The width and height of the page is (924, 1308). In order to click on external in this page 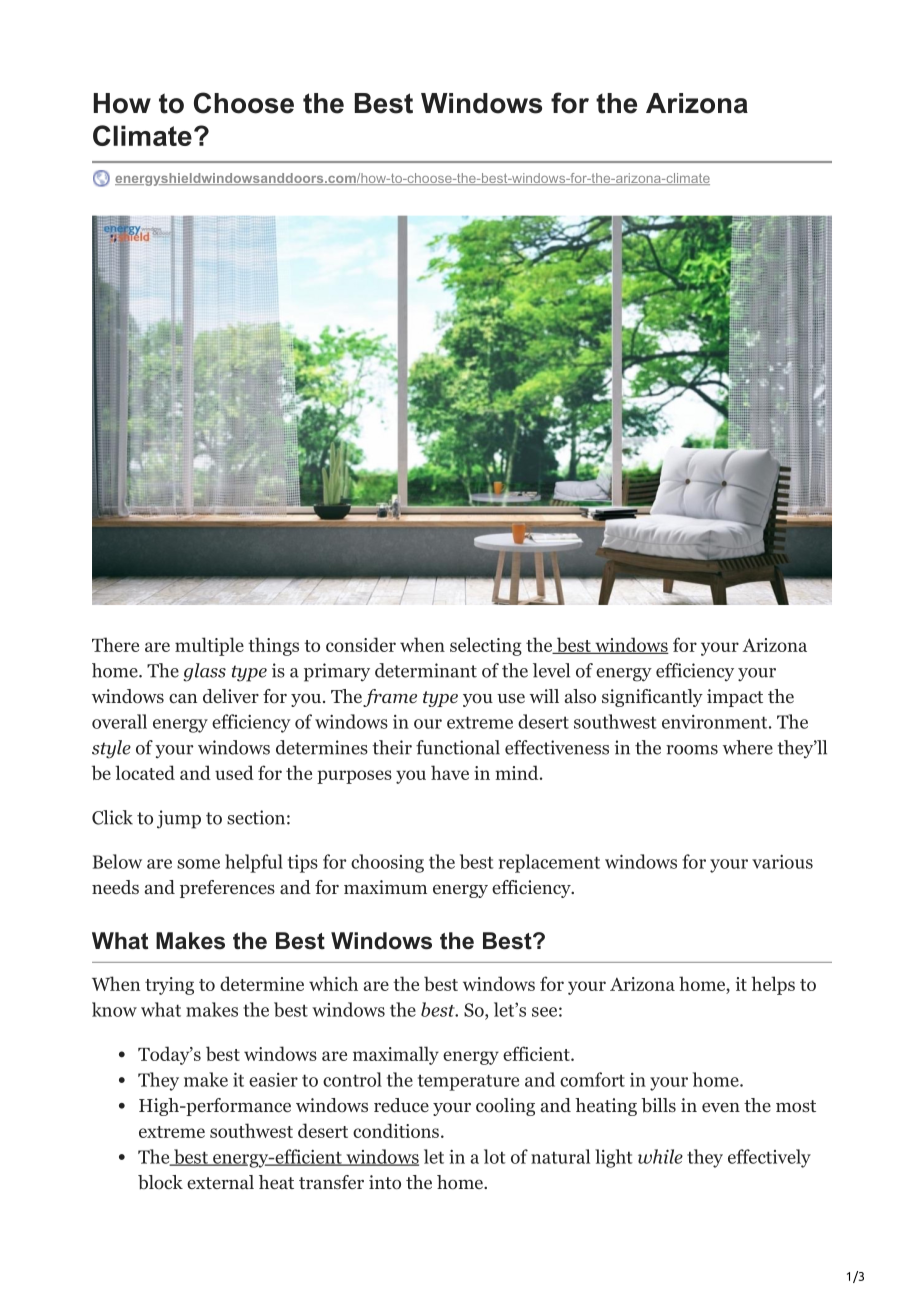, I will do `click(220, 1182)`.
